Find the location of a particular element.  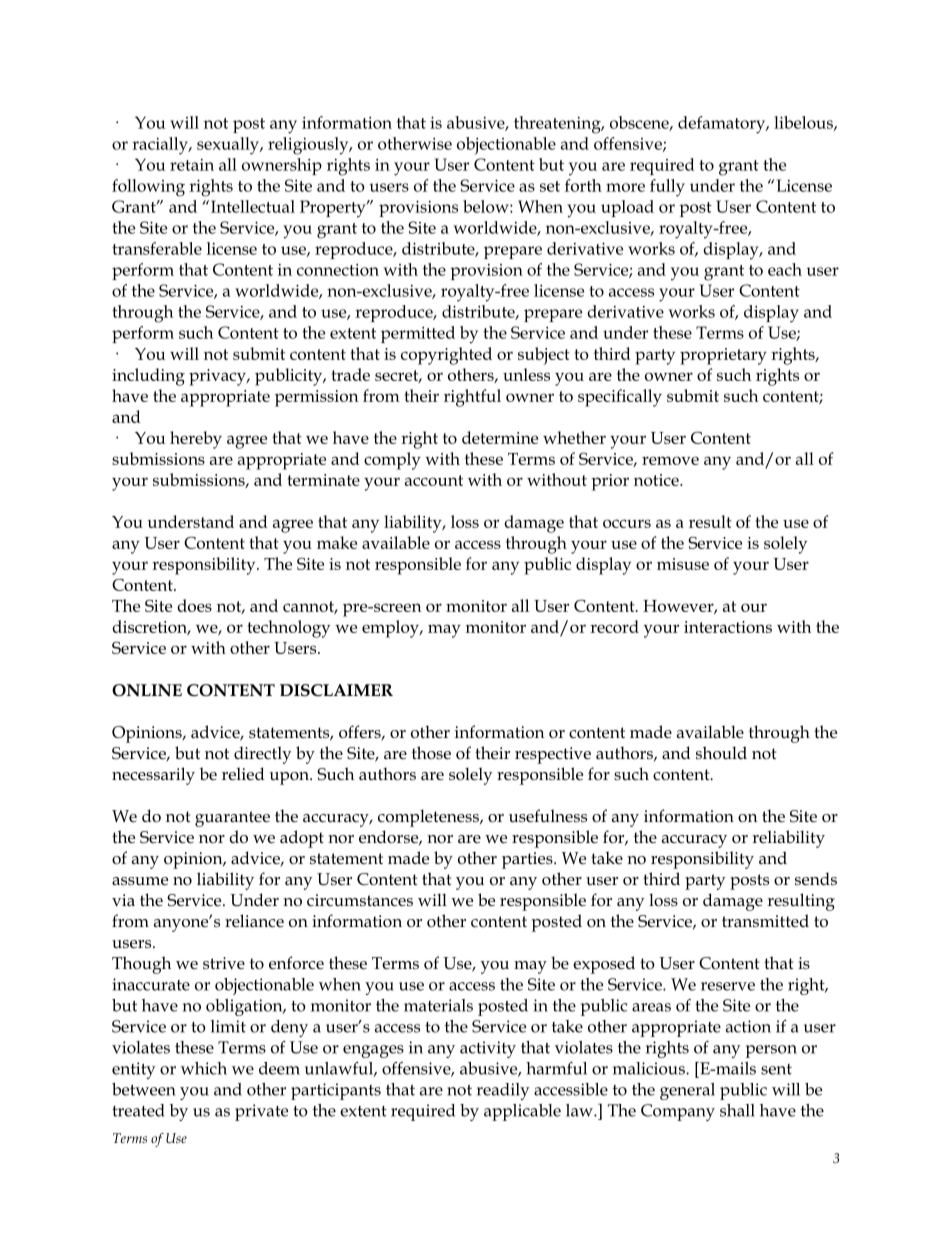

record is located at coordinates (614, 626).
